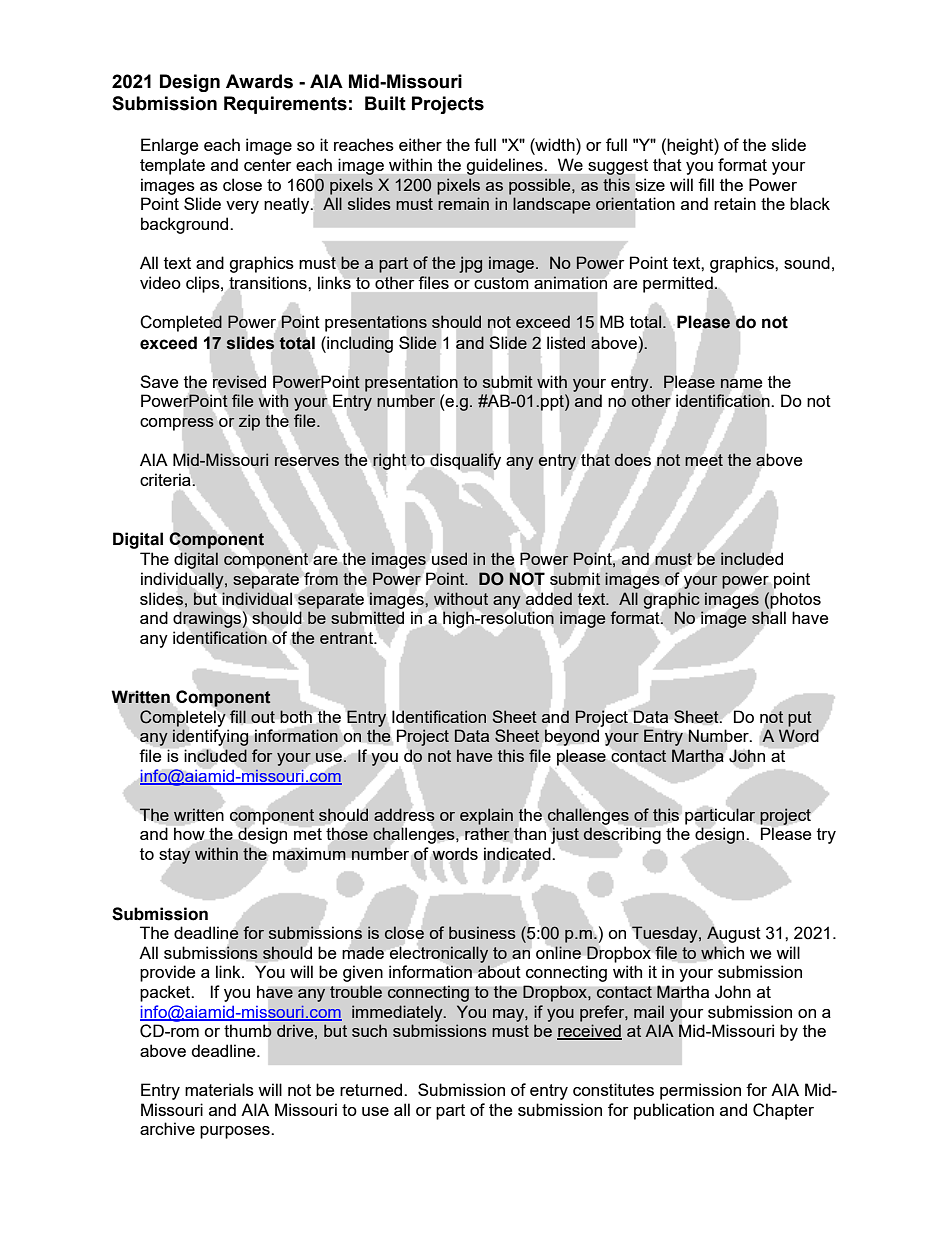 This document has width=952, height=1233. I want to click on name, so click(741, 383).
